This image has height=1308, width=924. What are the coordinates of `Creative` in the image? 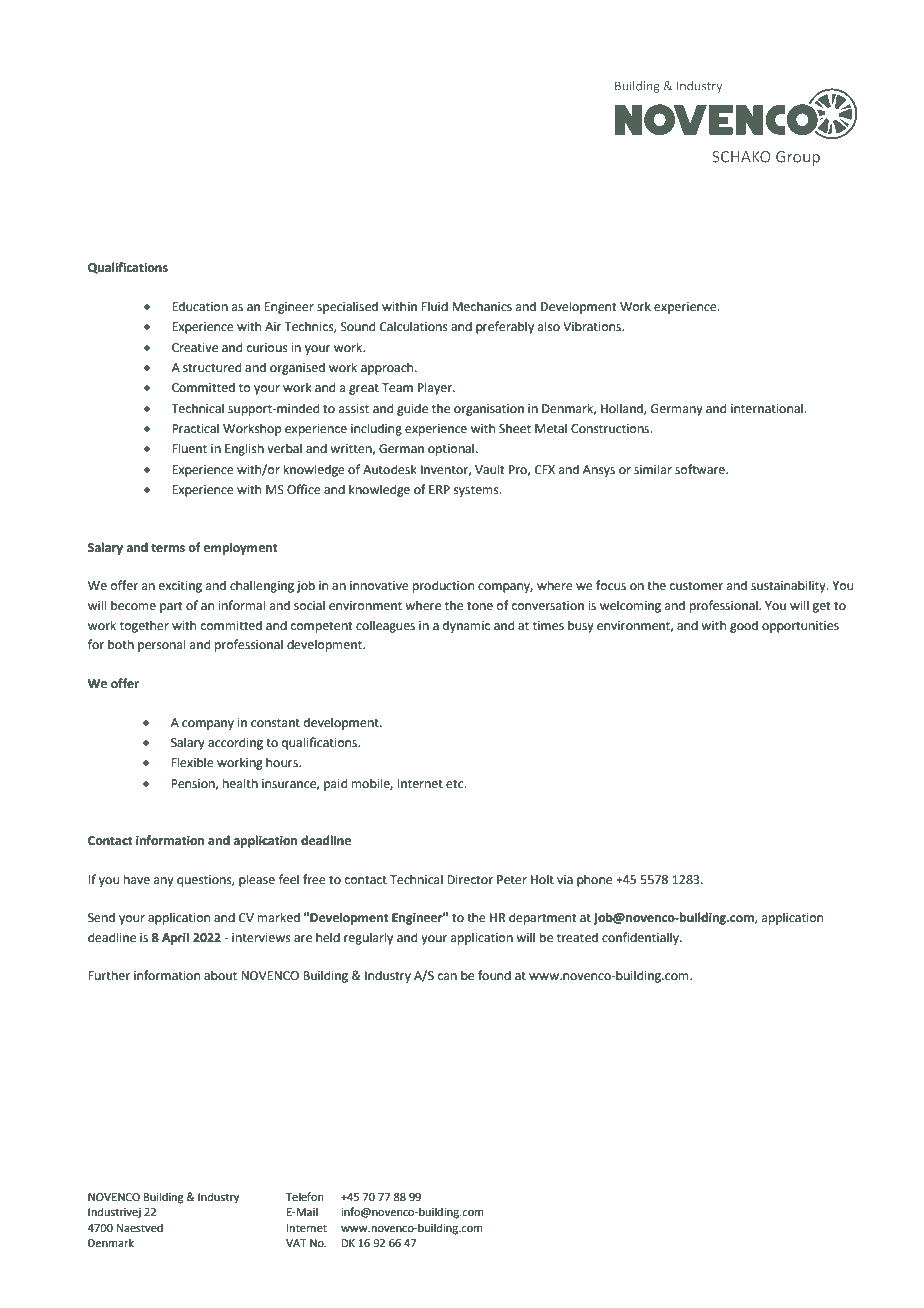 It's located at (195, 348).
